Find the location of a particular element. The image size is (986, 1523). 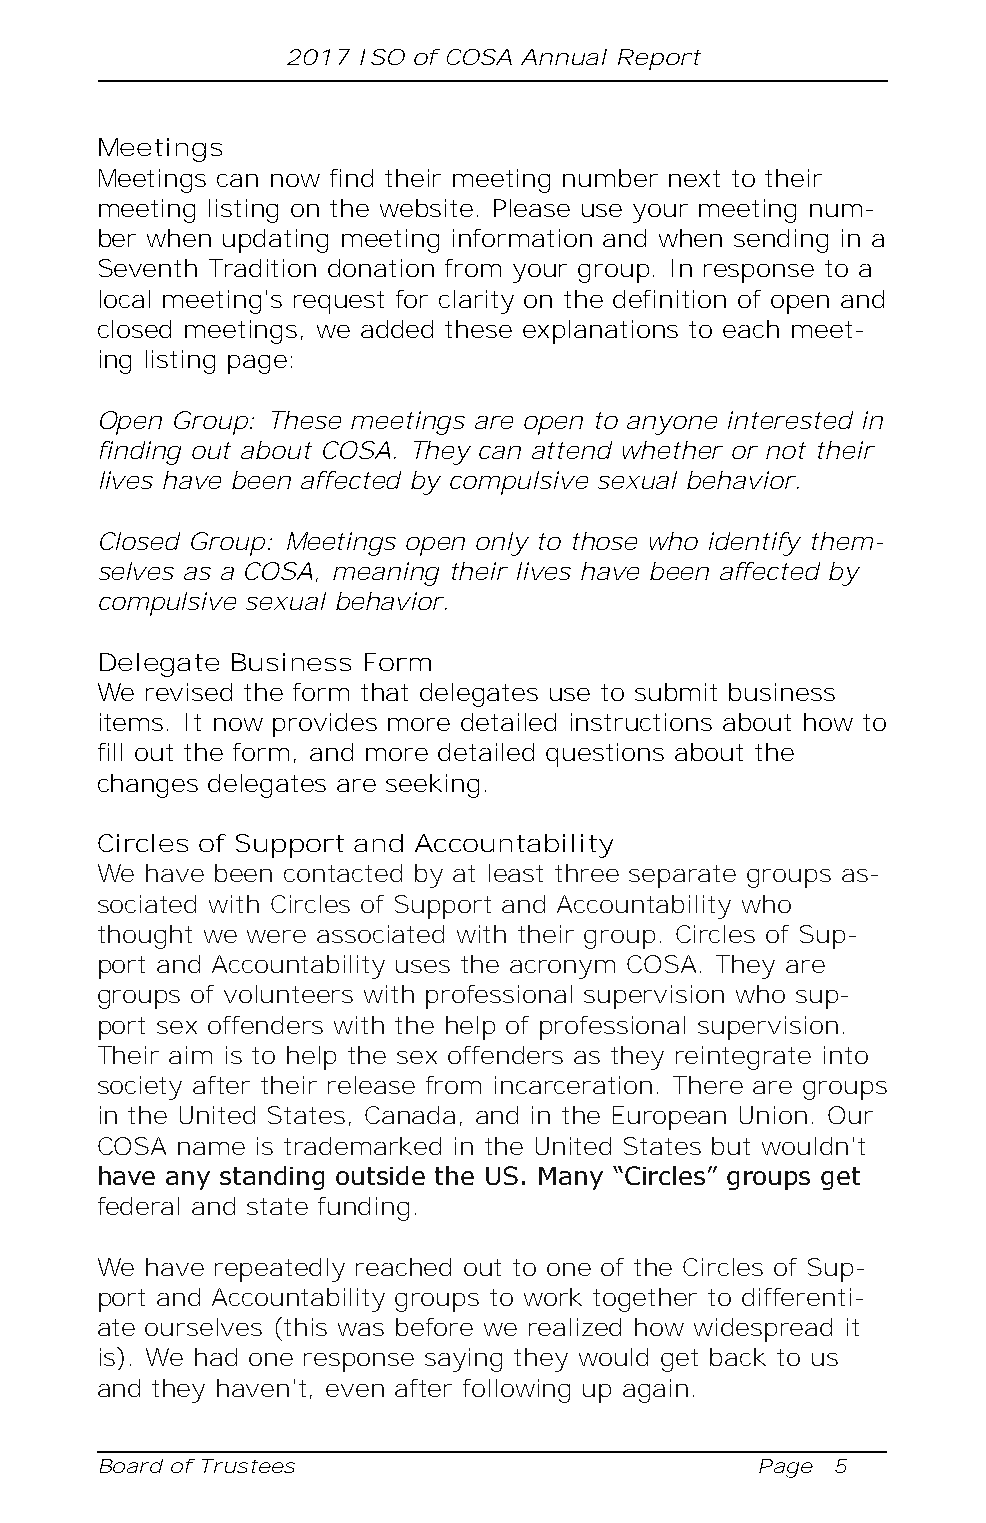

changes is located at coordinates (148, 786).
